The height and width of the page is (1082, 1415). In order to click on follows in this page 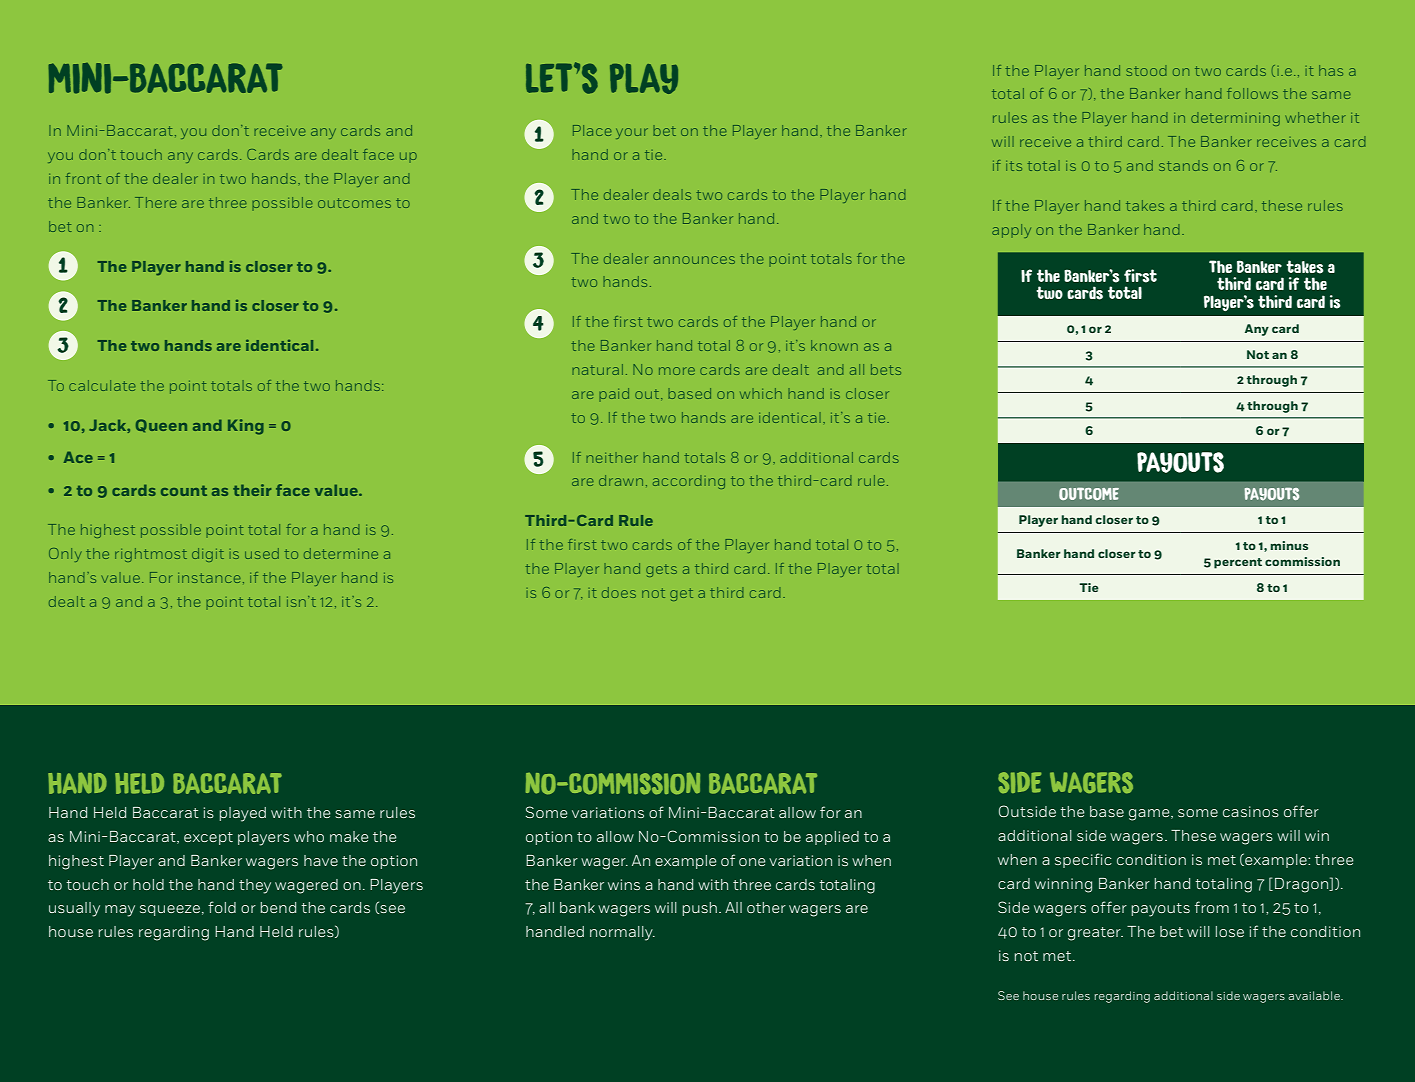, I will do `click(1252, 93)`.
